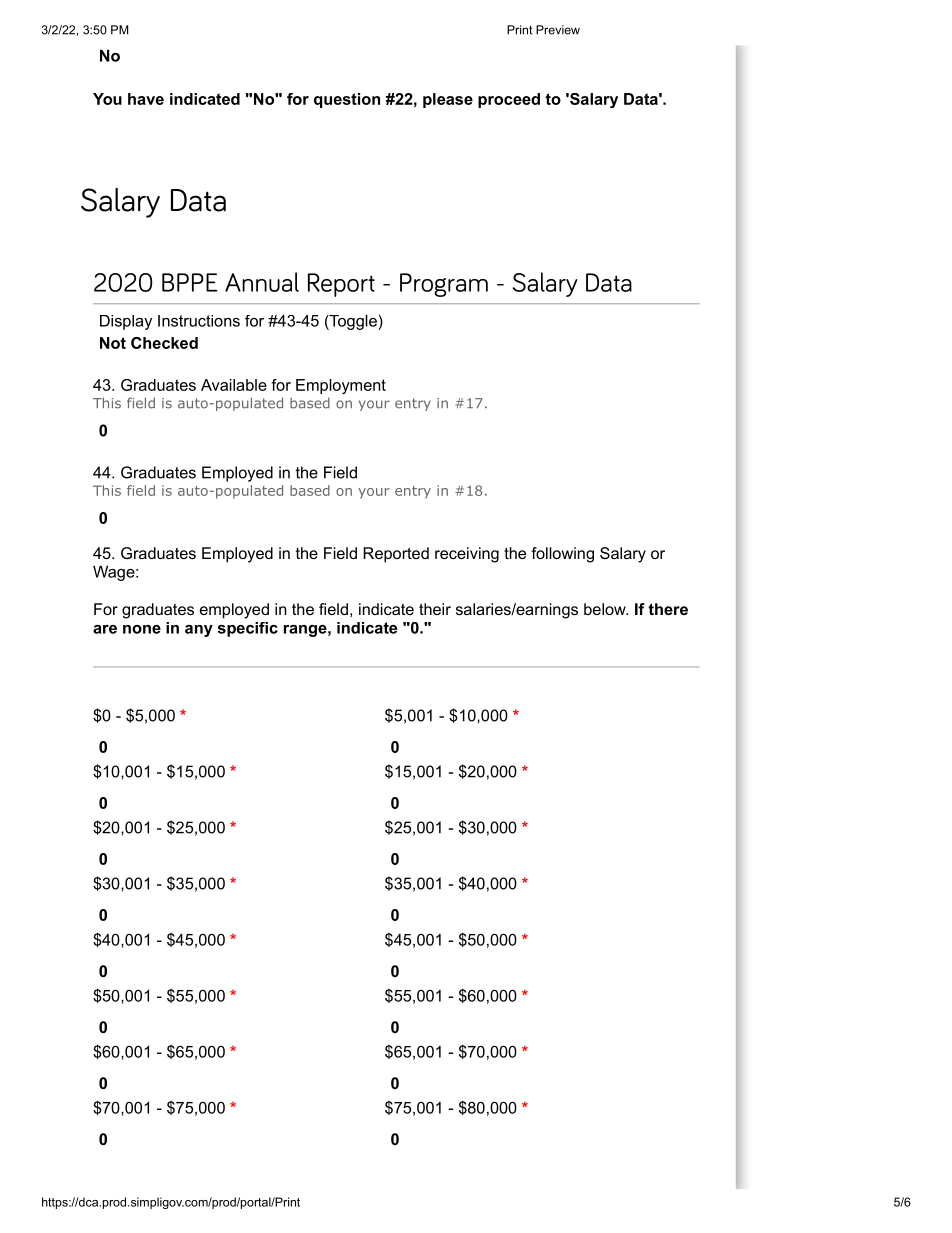 The height and width of the page is (1233, 952). Describe the element at coordinates (606, 609) in the page. I see `below` at that location.
